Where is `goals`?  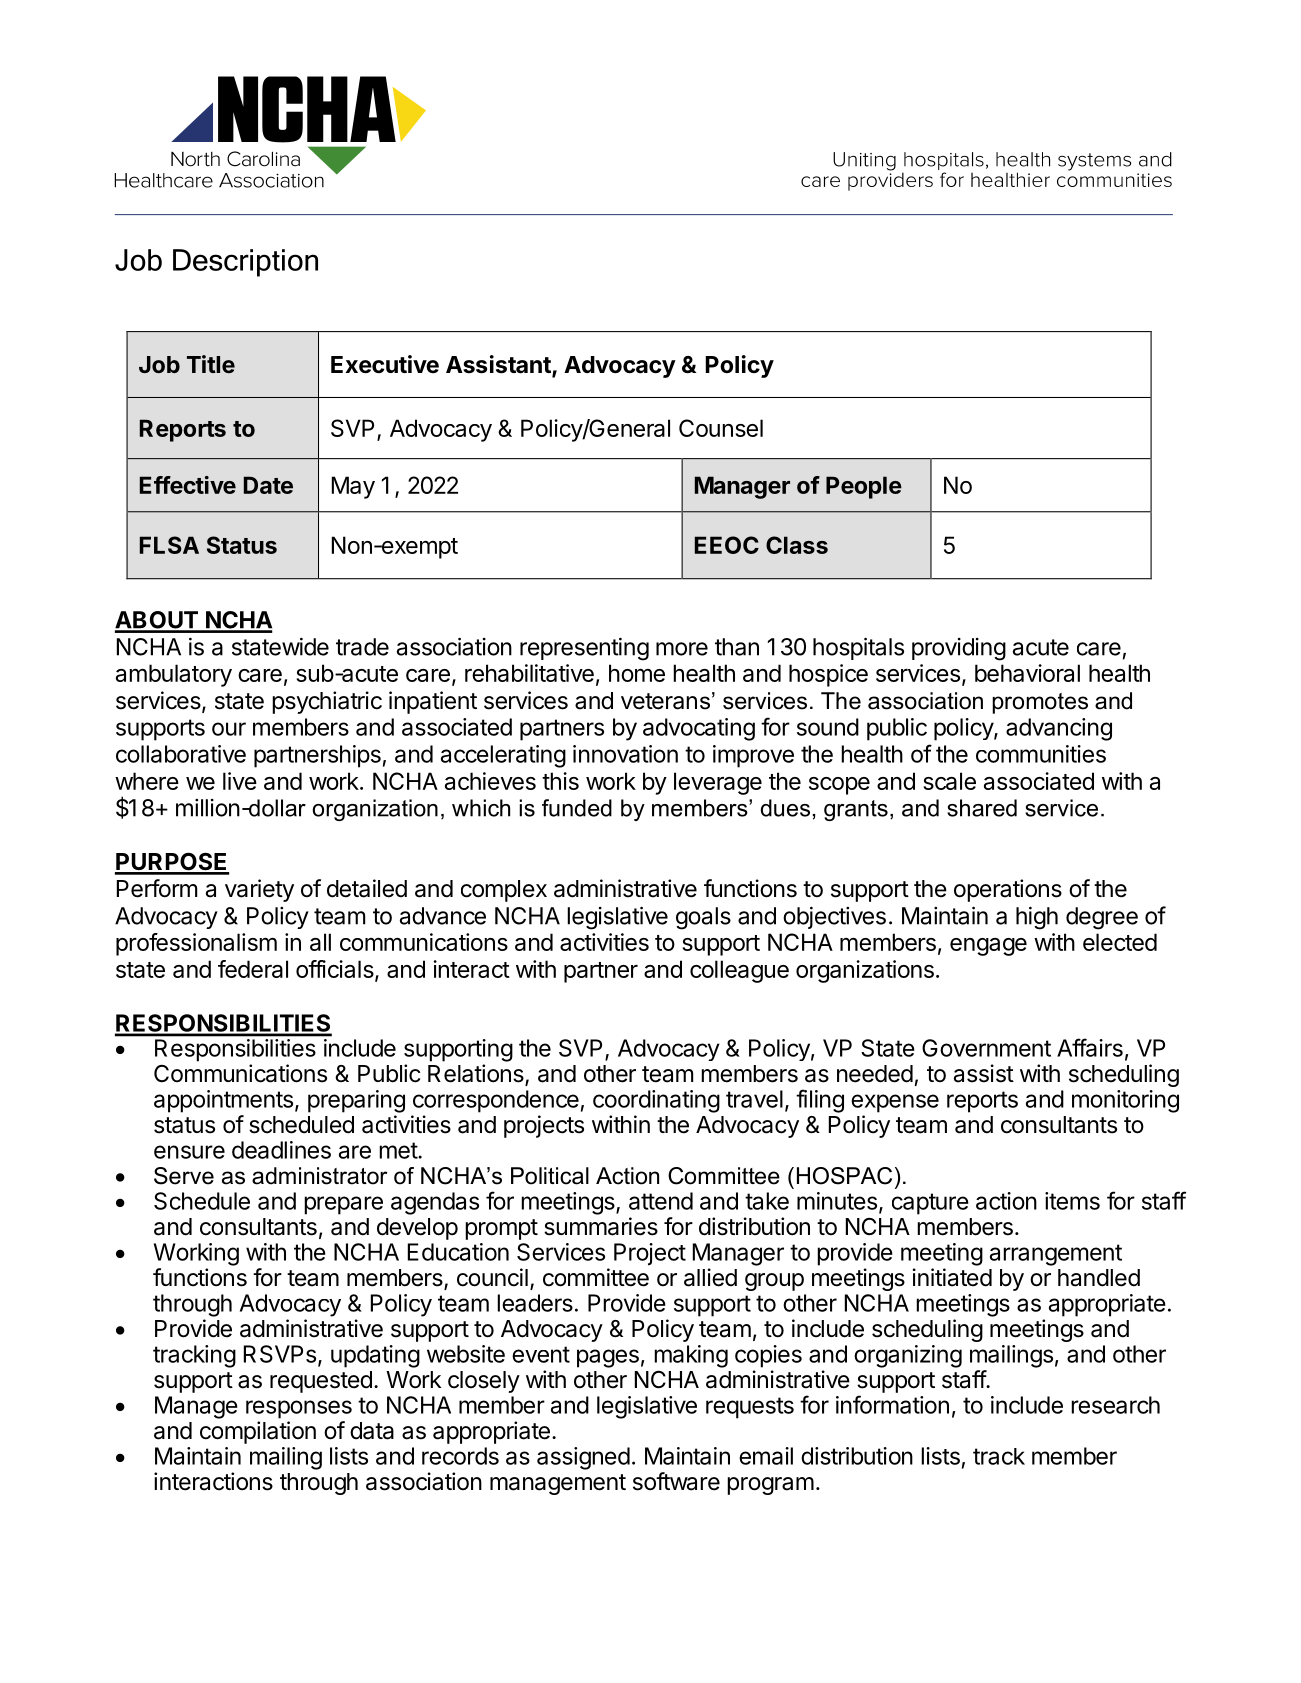 goals is located at coordinates (703, 918).
